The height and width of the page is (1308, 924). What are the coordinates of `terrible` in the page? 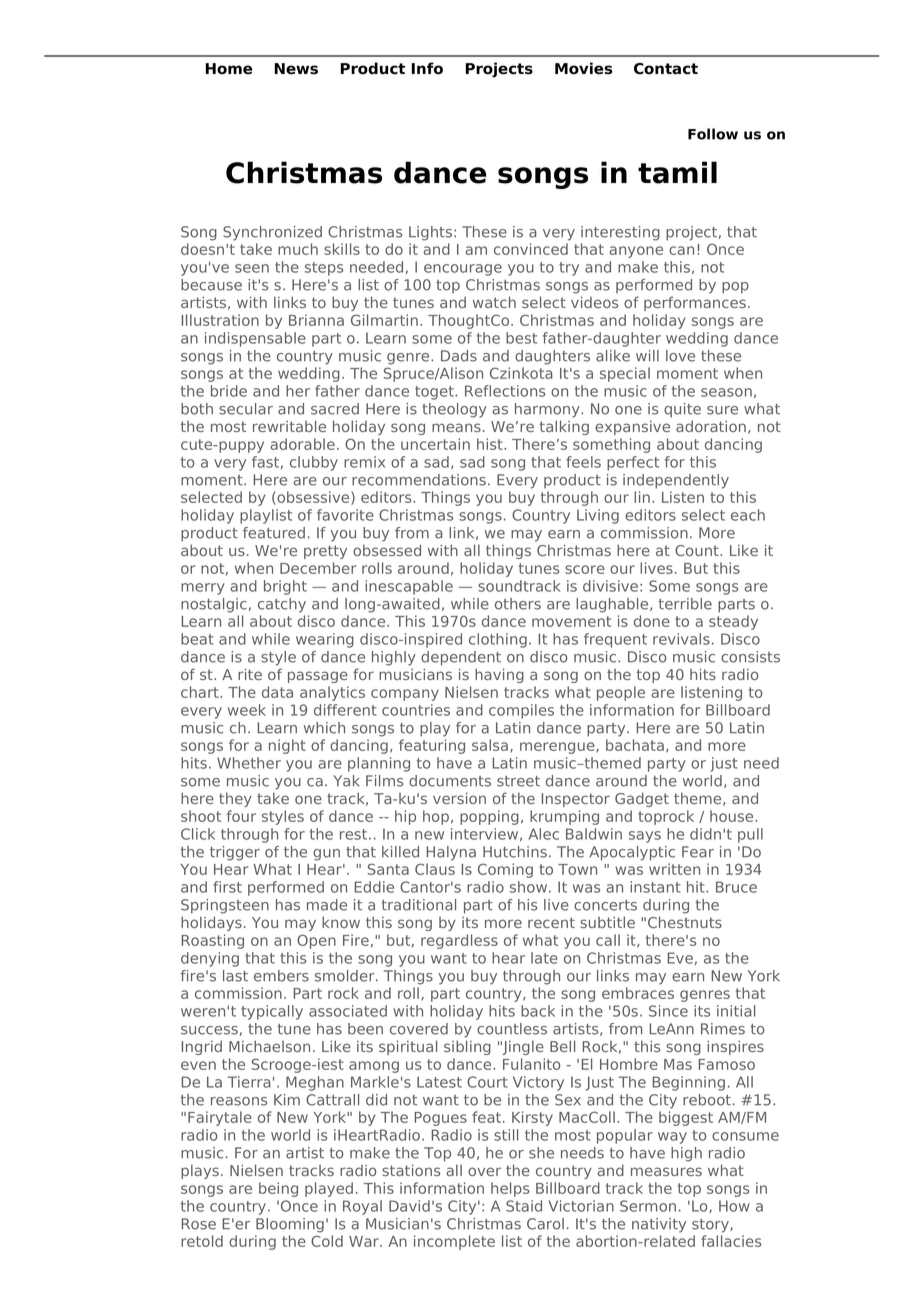 It's located at (685, 604).
